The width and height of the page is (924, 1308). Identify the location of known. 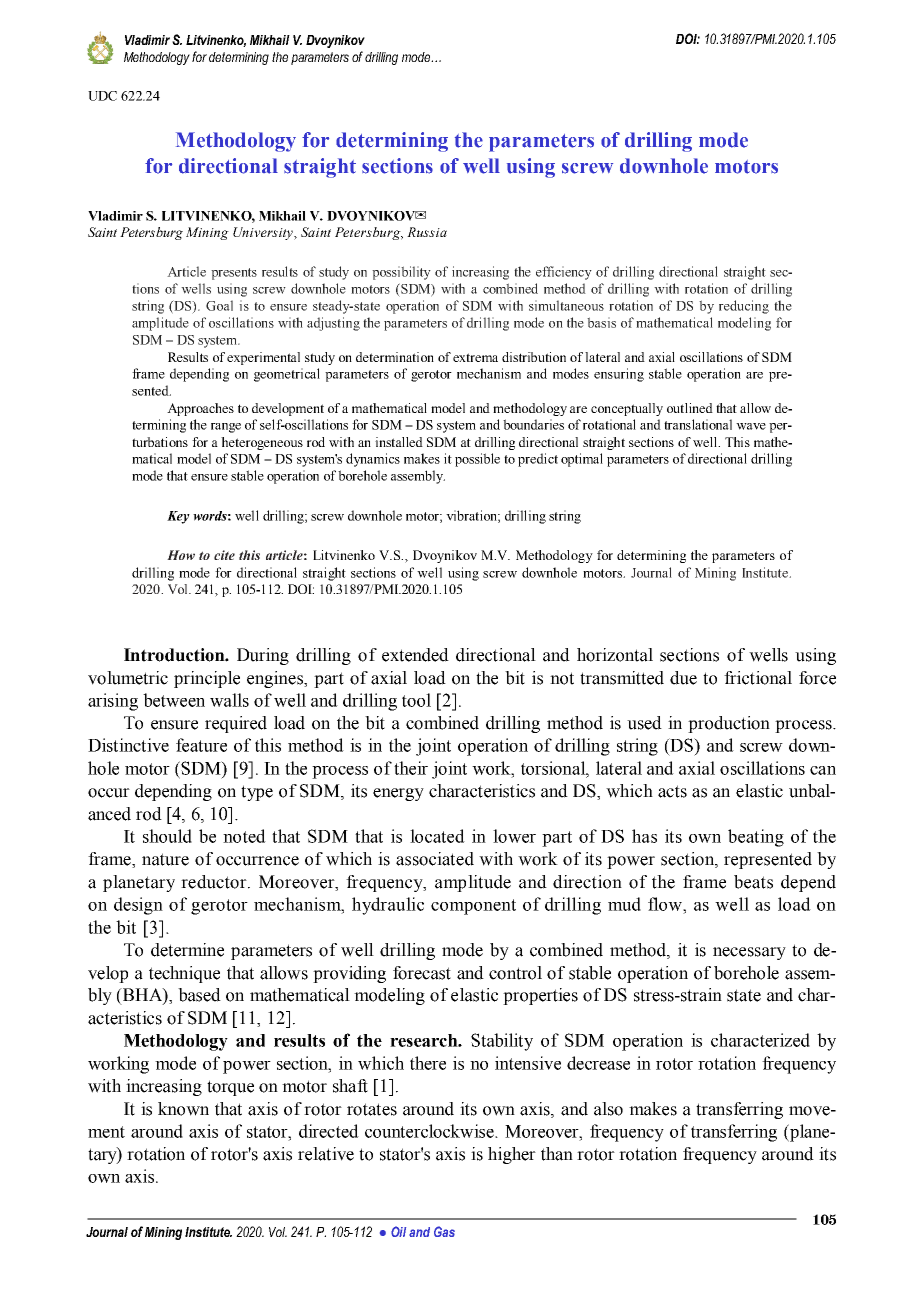
(183, 1109).
